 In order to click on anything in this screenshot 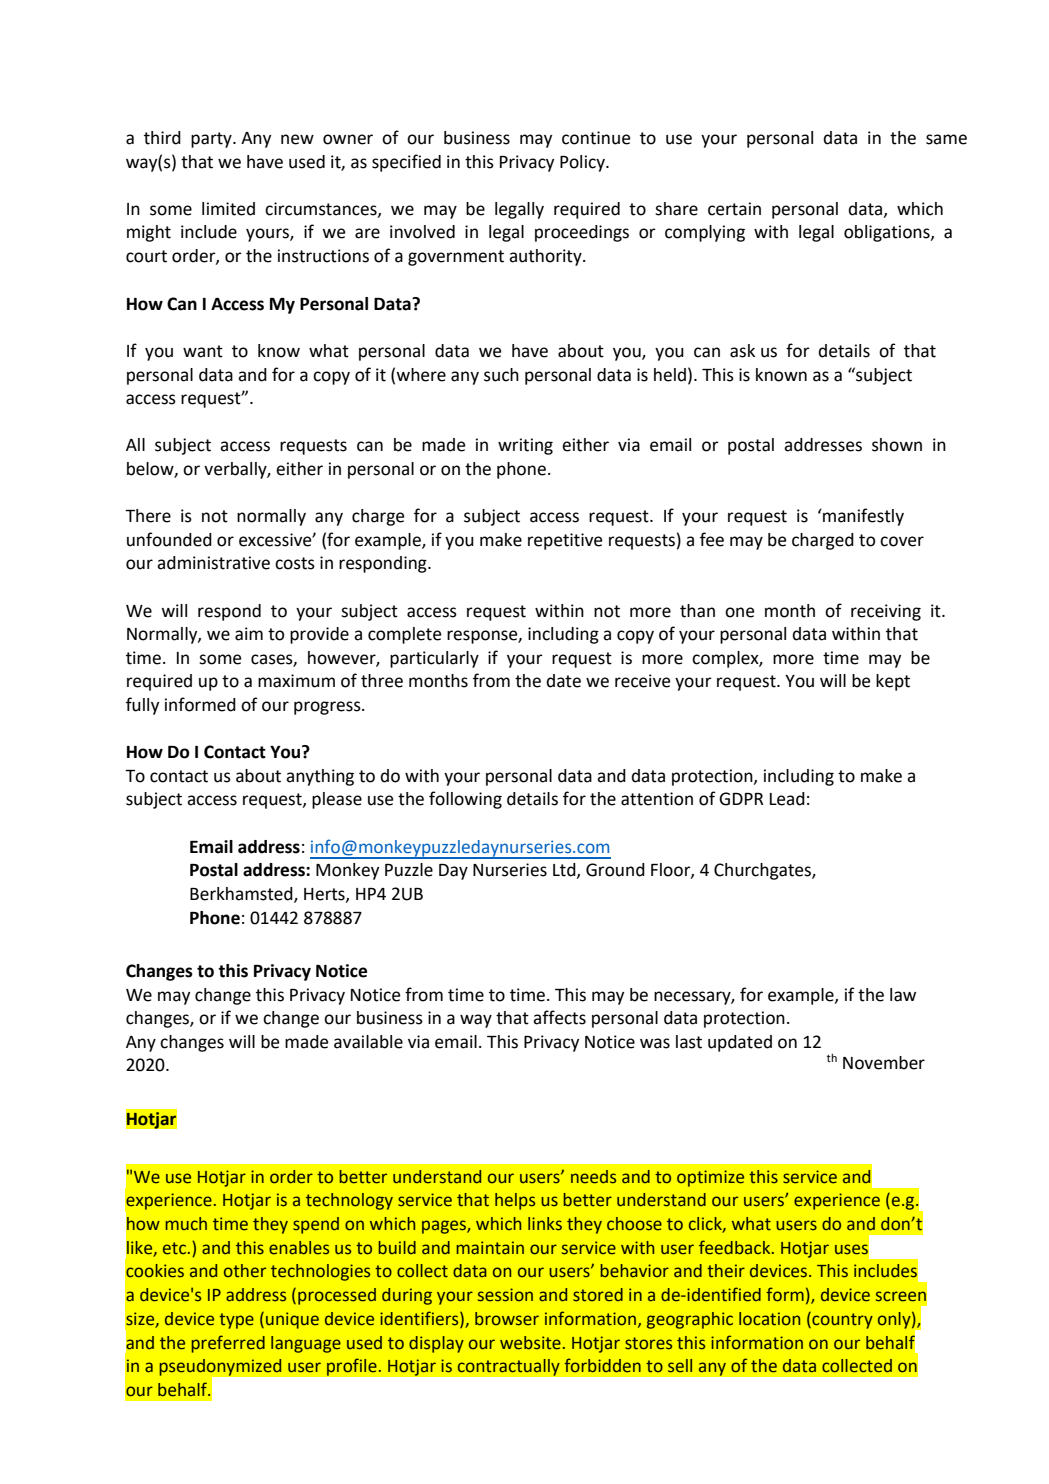, I will do `click(320, 777)`.
